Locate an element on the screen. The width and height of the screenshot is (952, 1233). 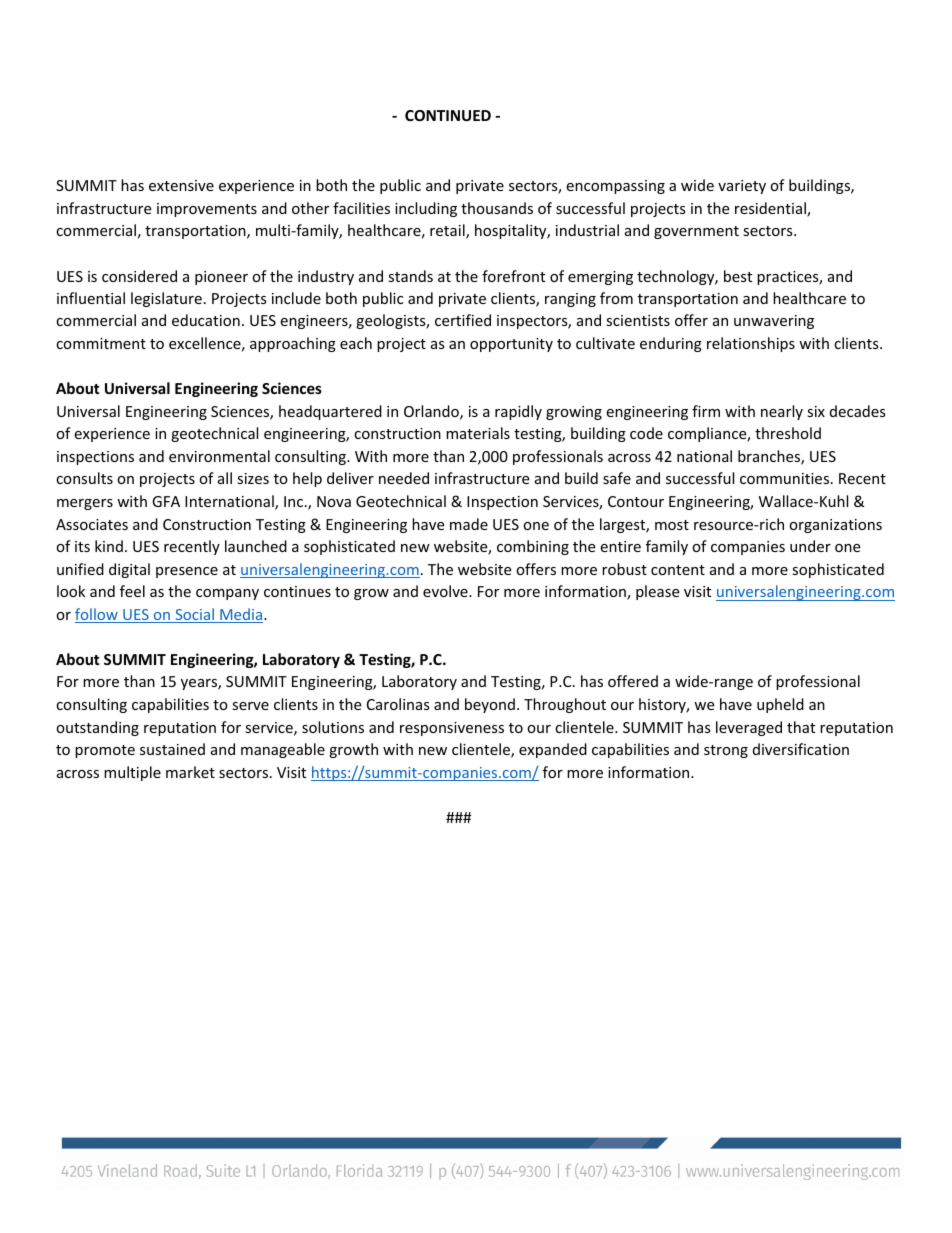
extensive is located at coordinates (181, 185).
